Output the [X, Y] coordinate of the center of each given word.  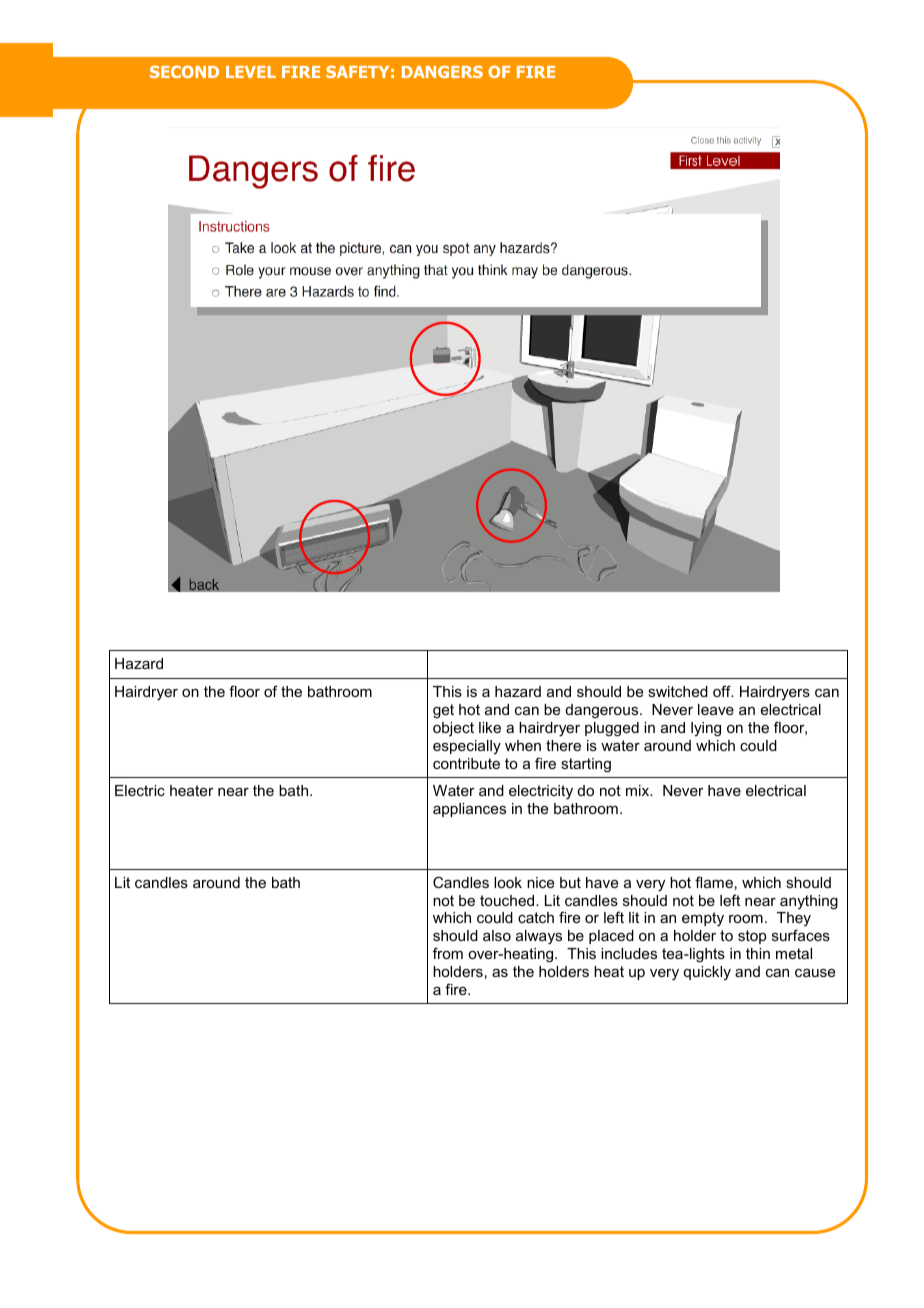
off [723, 691]
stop [752, 937]
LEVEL [251, 72]
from [448, 953]
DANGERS [442, 71]
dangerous [603, 711]
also [497, 935]
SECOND [184, 71]
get [443, 711]
